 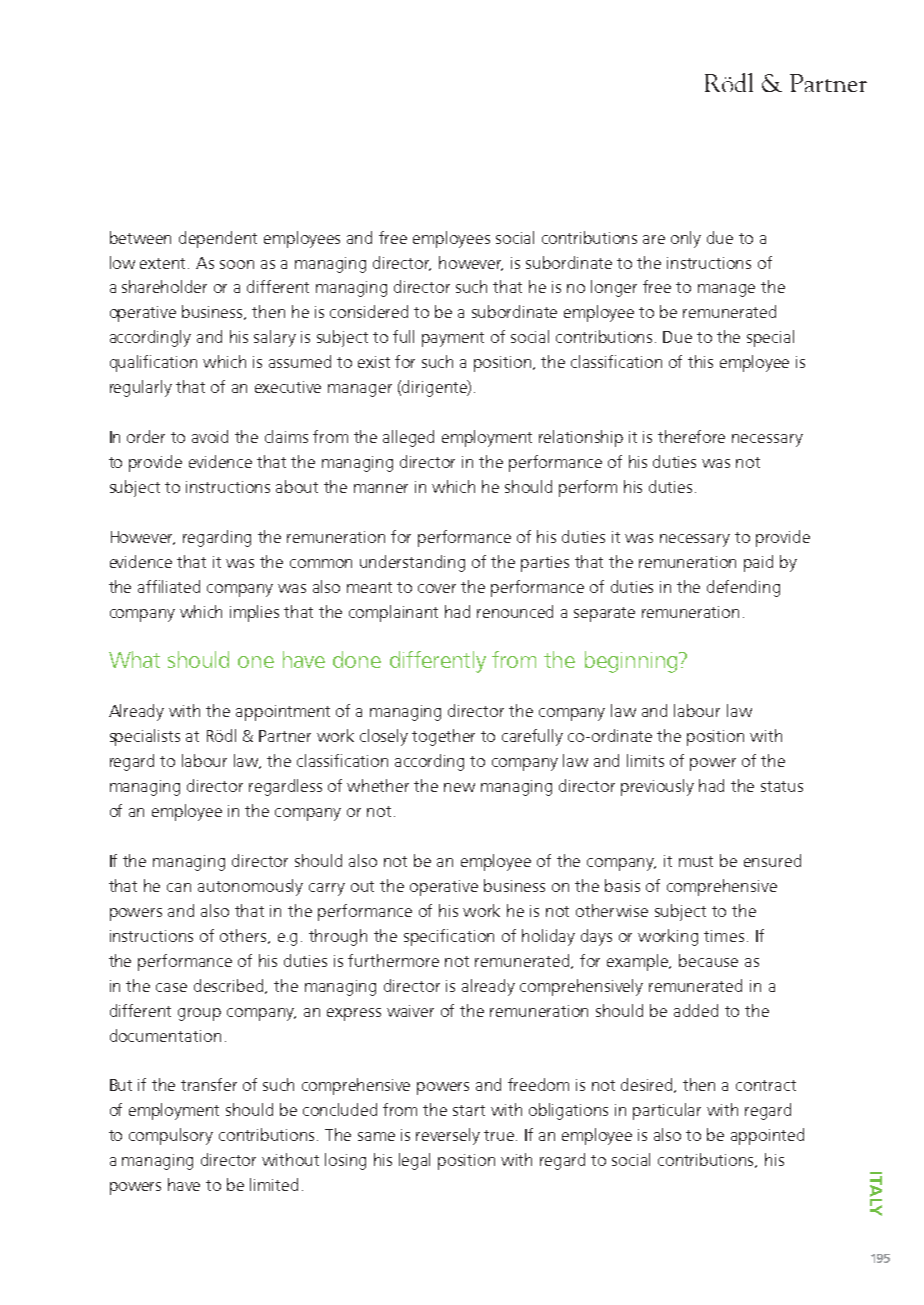 What do you see at coordinates (696, 861) in the screenshot?
I see `must` at bounding box center [696, 861].
